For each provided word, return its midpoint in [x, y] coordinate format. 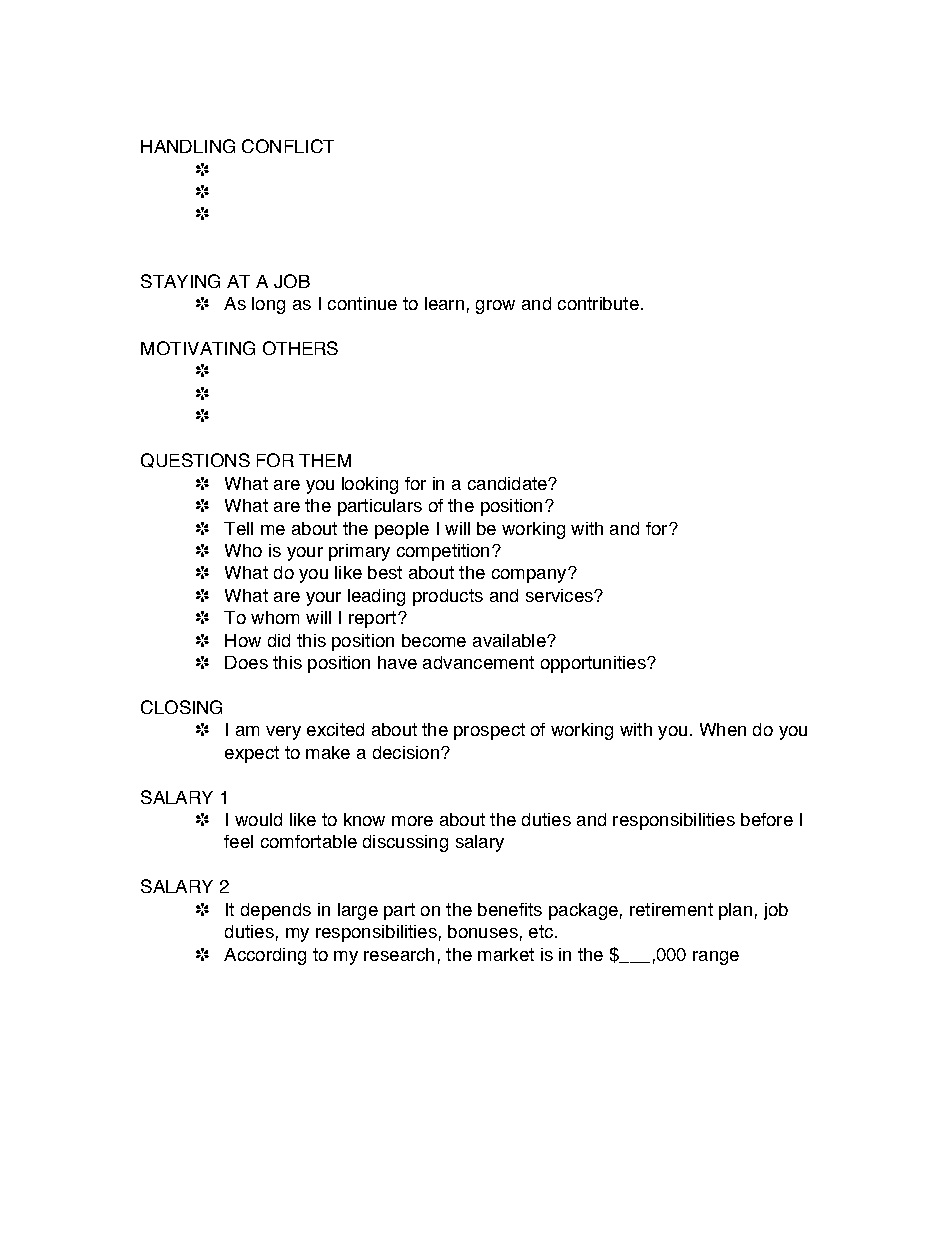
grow [495, 307]
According [265, 956]
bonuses [483, 931]
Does [246, 662]
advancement [478, 662]
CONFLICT [288, 146]
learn [444, 303]
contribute [598, 303]
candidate [508, 483]
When [723, 729]
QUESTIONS [195, 460]
